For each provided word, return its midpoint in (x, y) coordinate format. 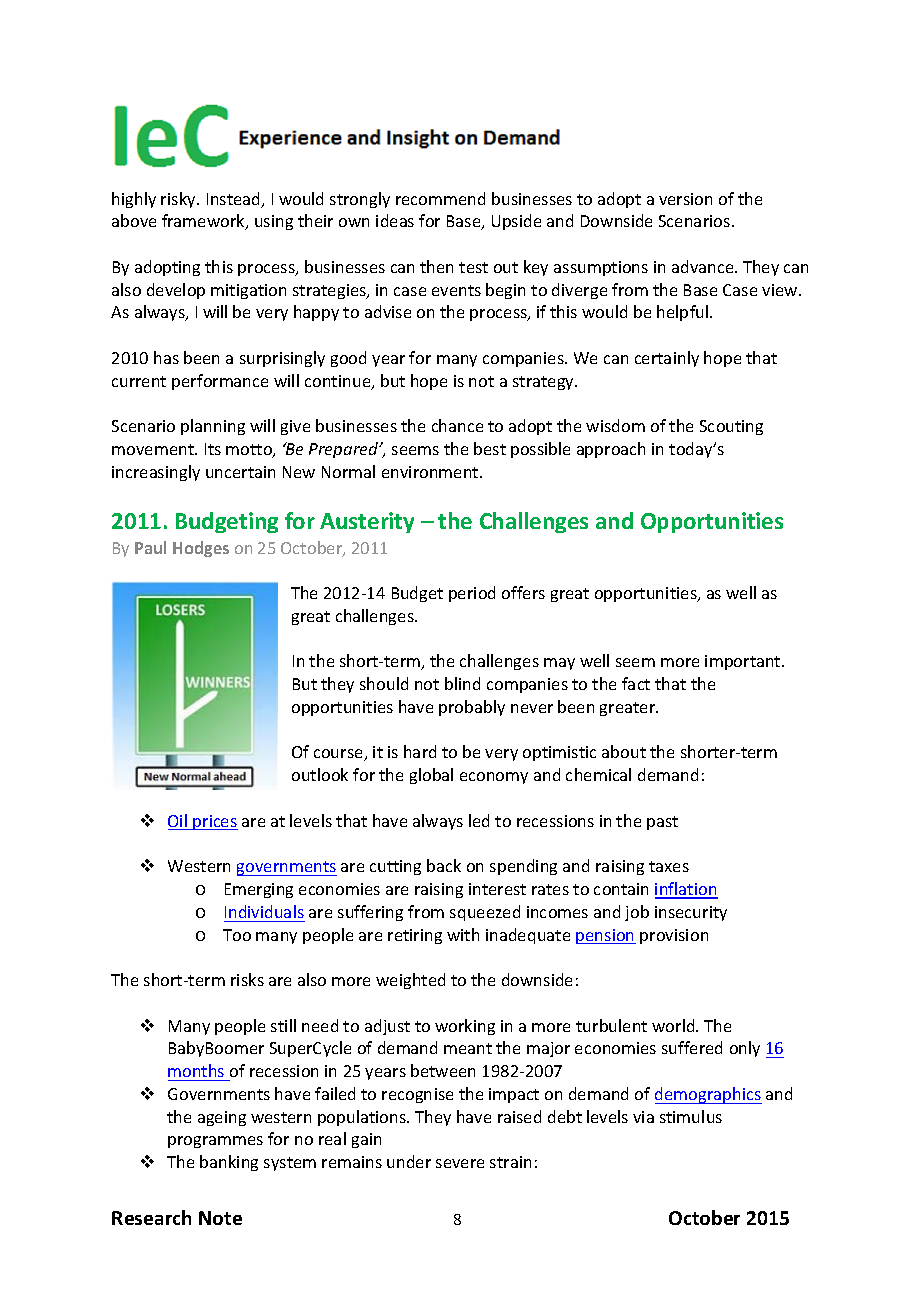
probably (472, 708)
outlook (320, 774)
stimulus (691, 1116)
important (744, 662)
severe (460, 1163)
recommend (440, 198)
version (685, 199)
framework (204, 222)
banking (229, 1163)
